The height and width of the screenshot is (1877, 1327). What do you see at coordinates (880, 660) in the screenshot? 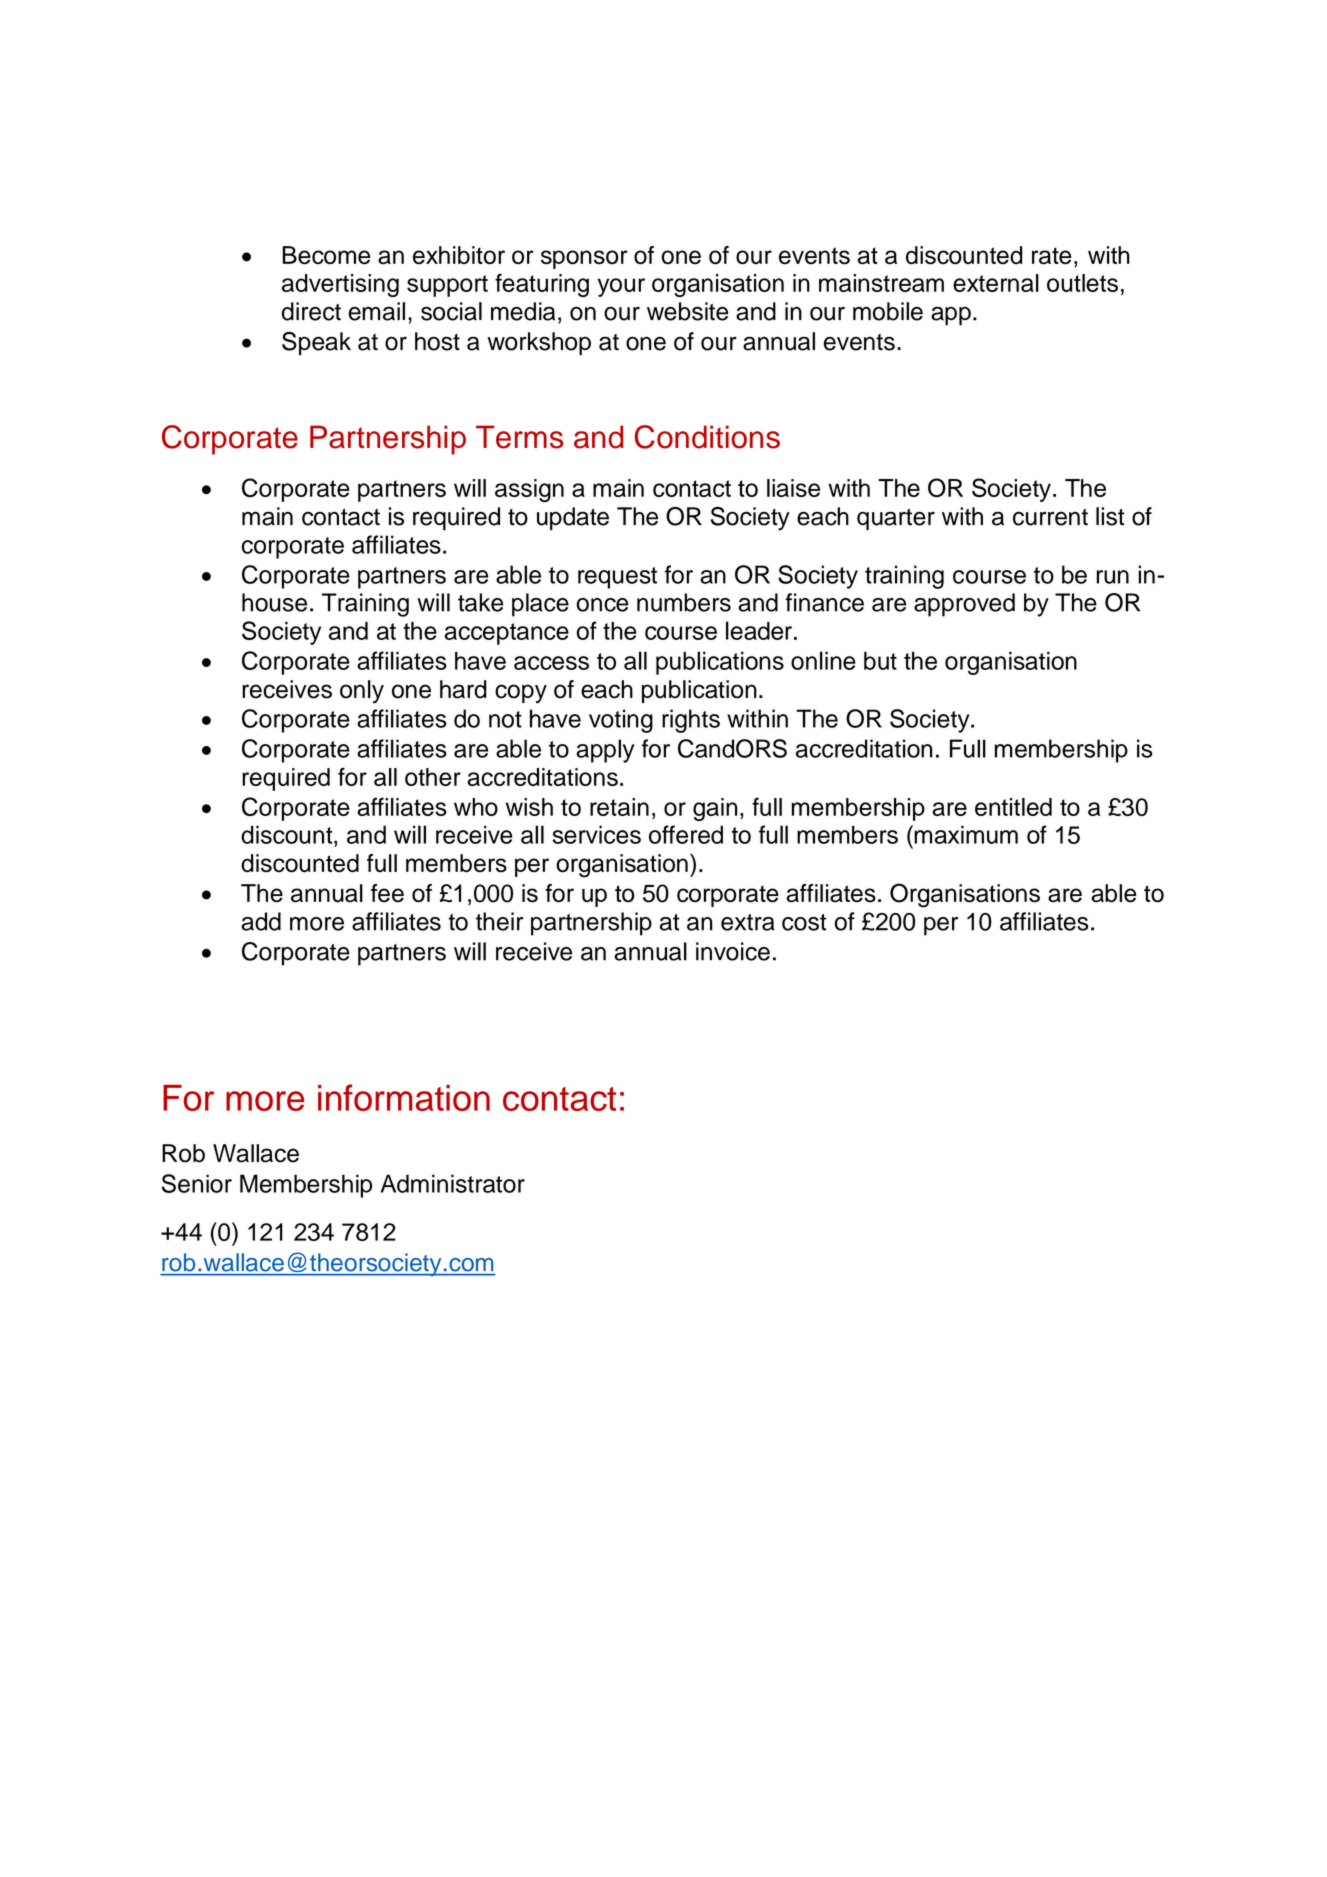
I see `but` at bounding box center [880, 660].
